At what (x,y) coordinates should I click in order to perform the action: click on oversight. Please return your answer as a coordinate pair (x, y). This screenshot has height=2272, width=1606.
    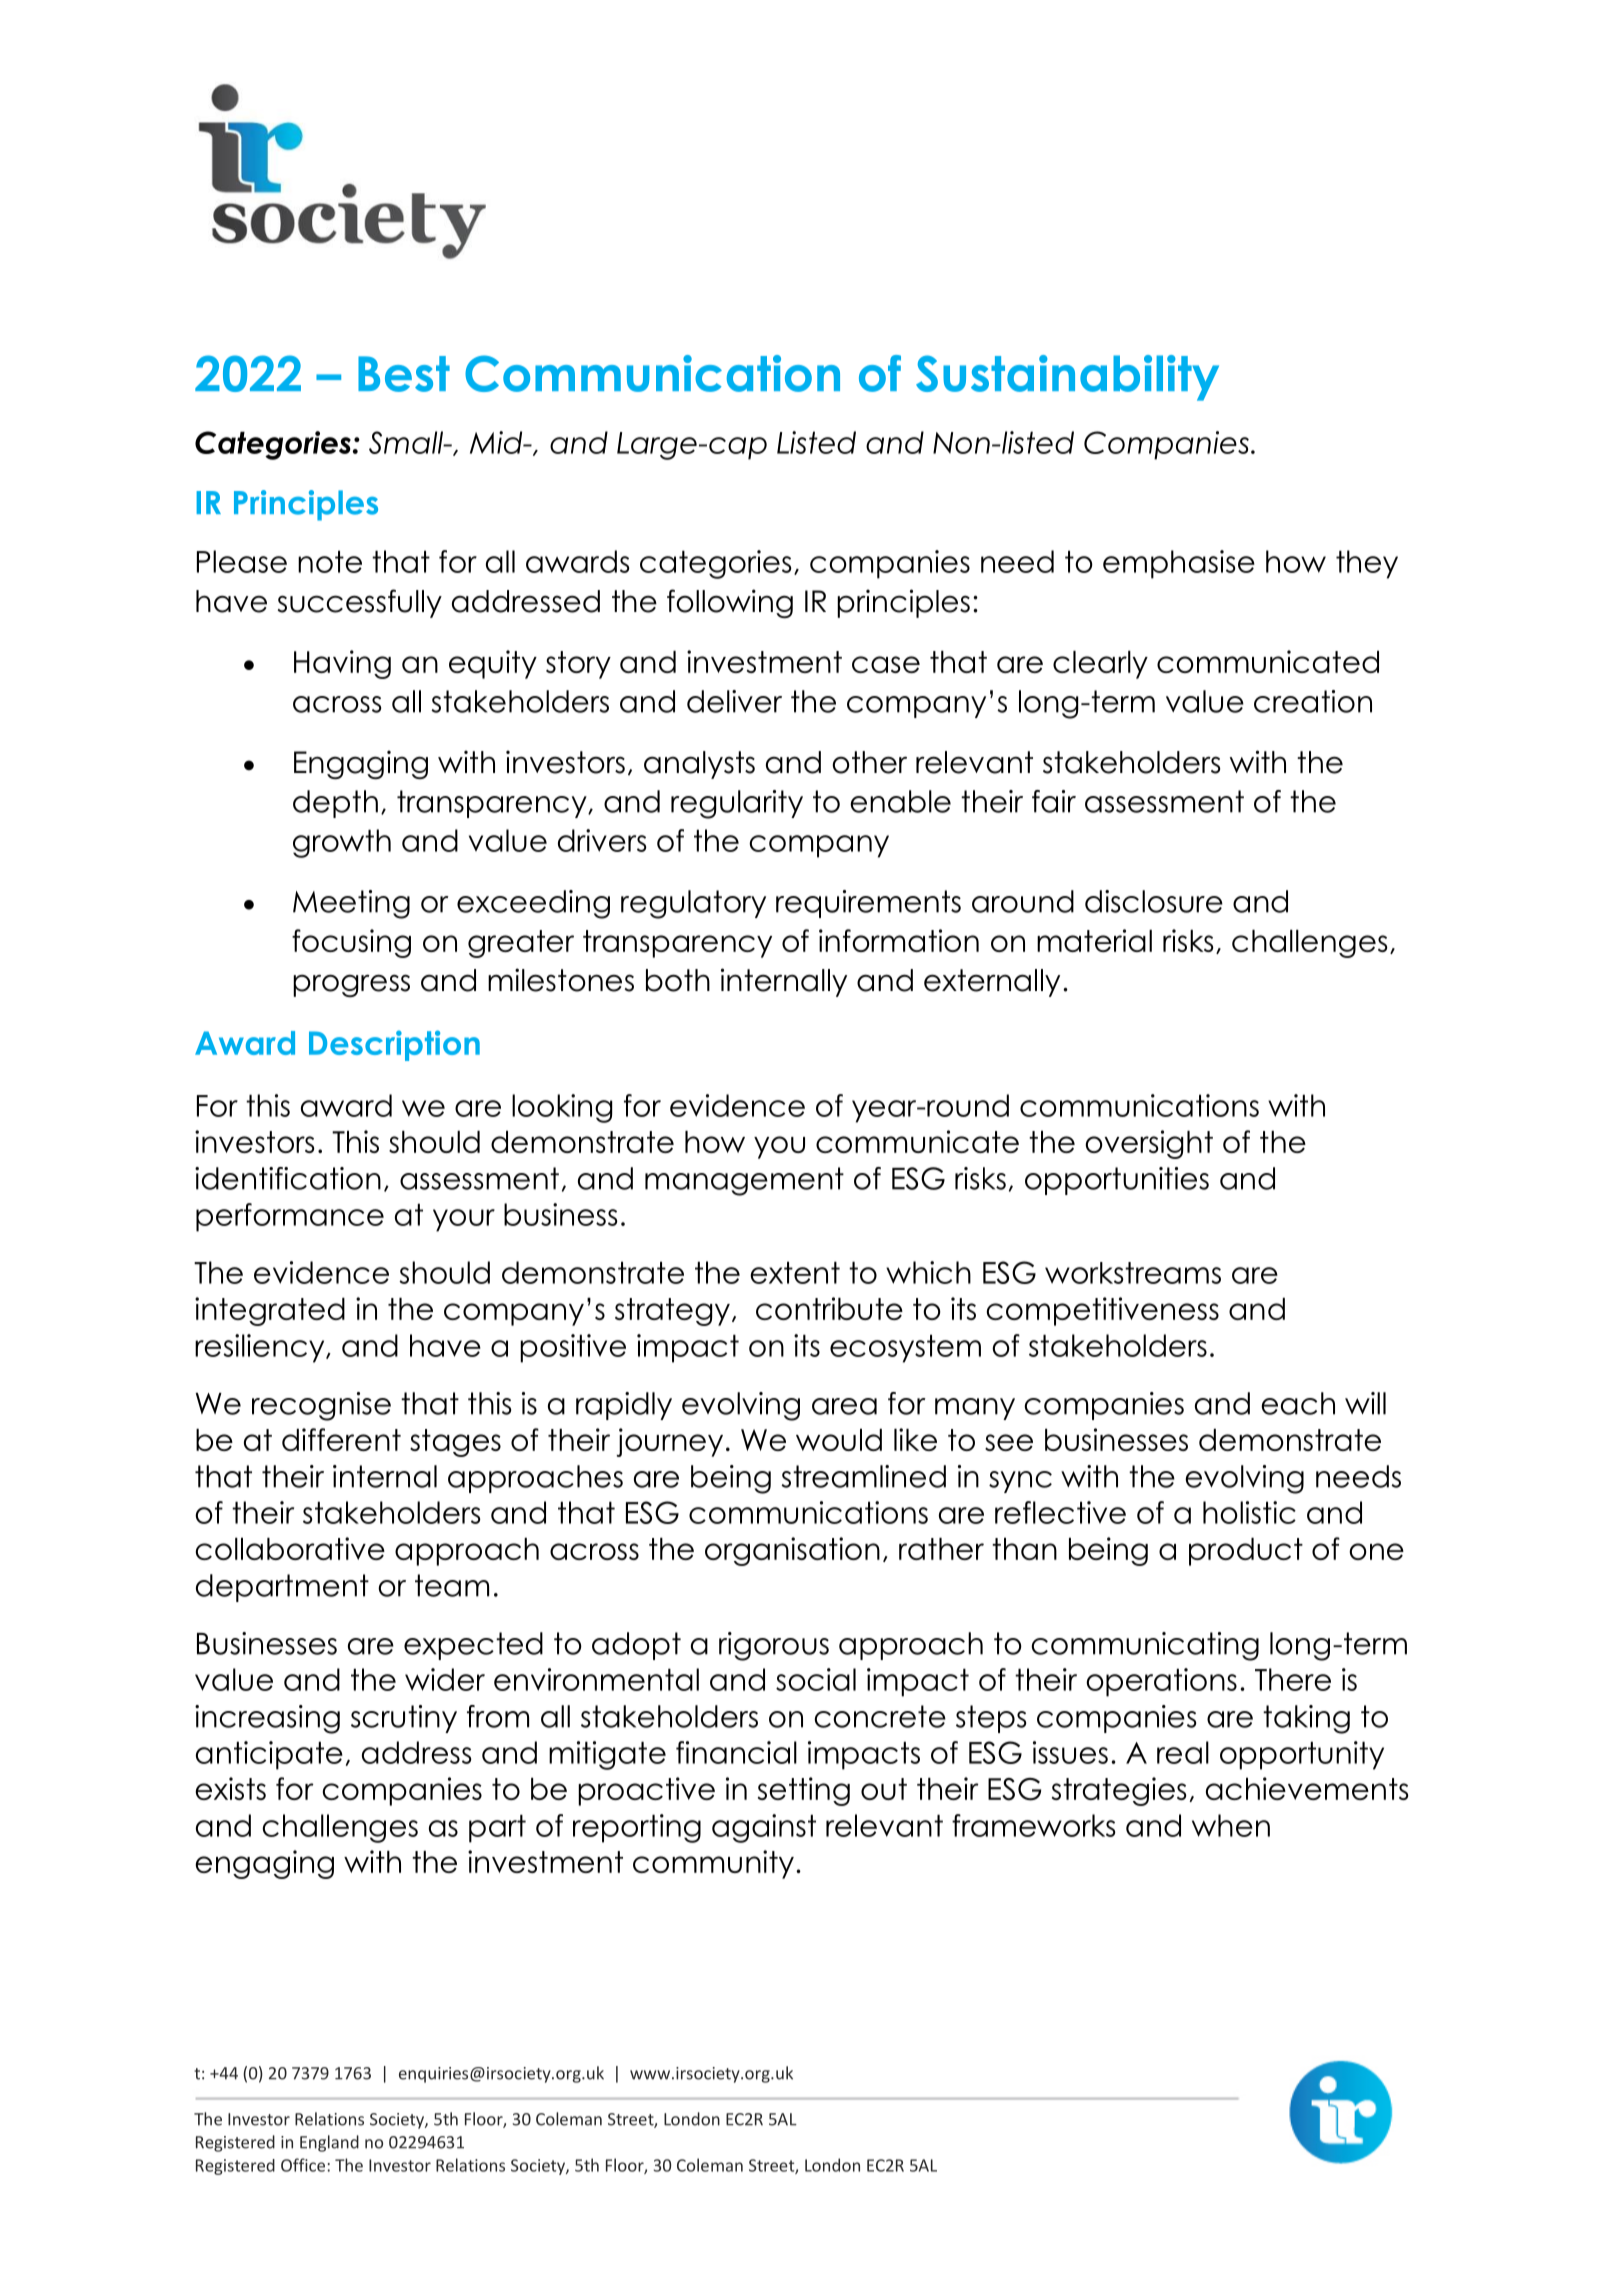
    Looking at the image, I should click on (1149, 1144).
